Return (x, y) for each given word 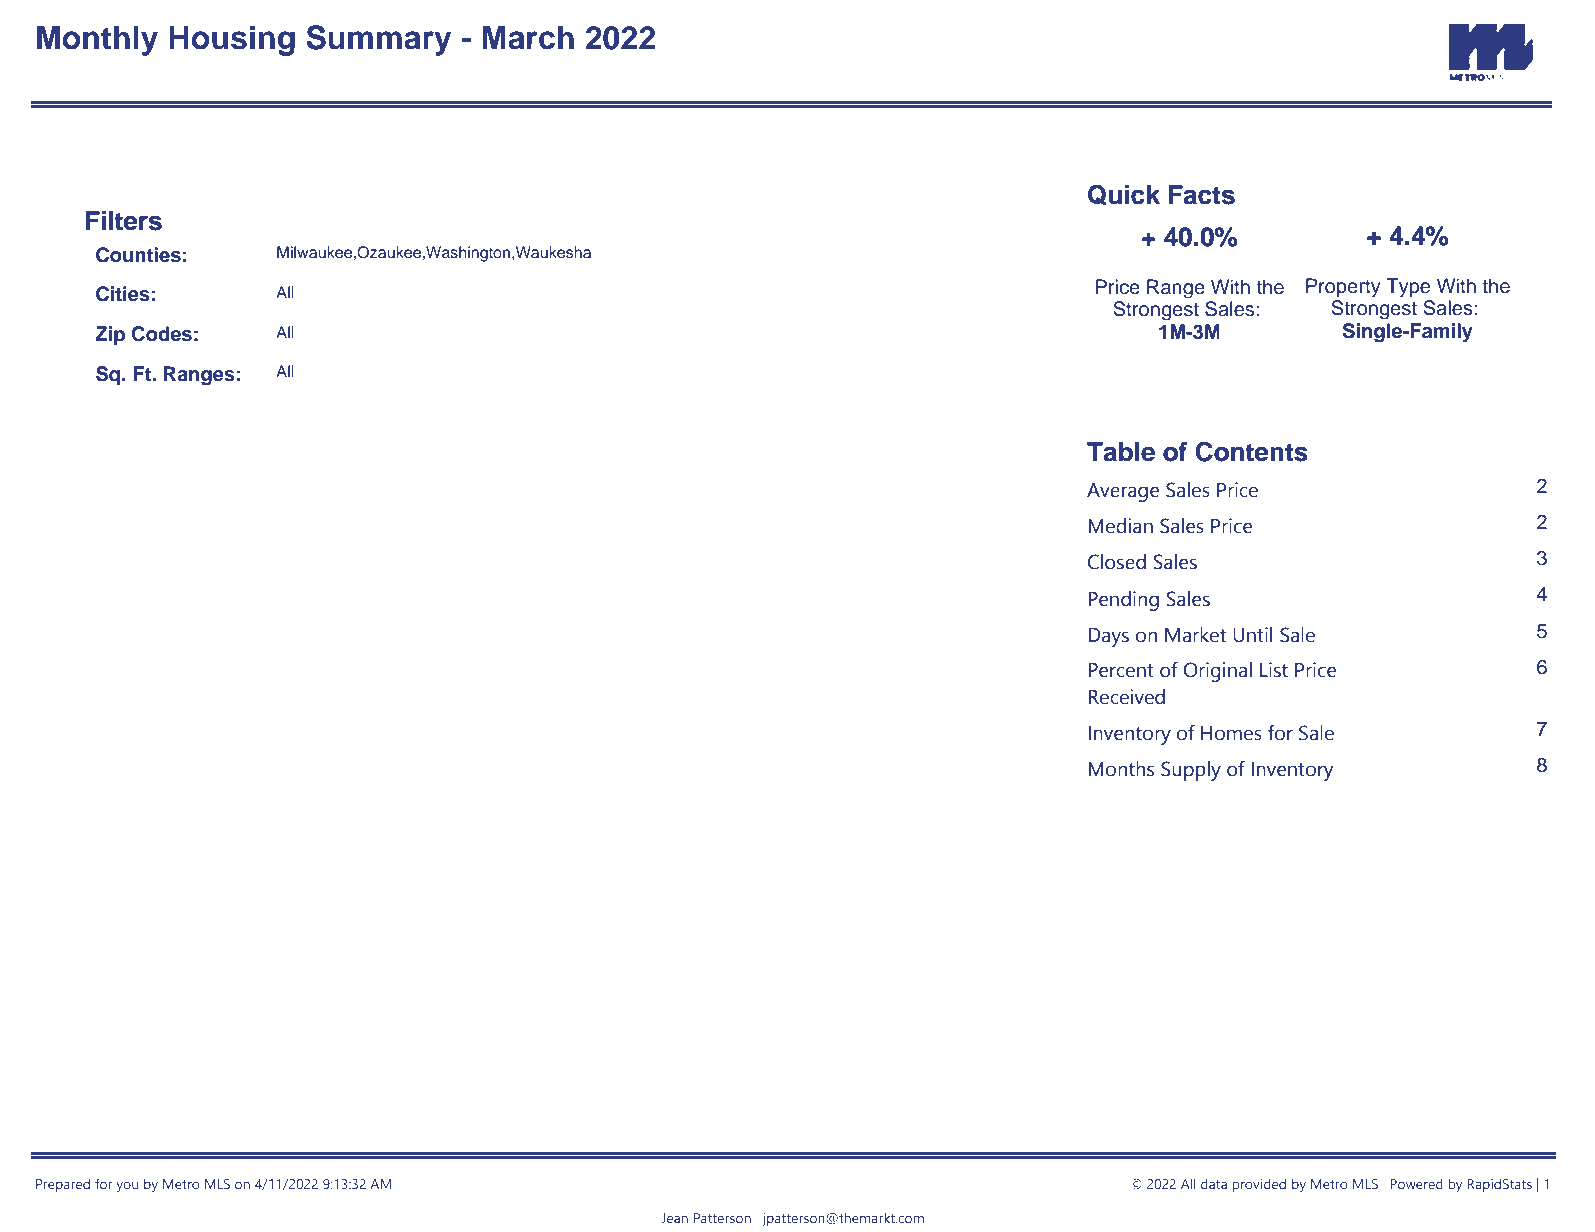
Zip (110, 335)
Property (1343, 288)
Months (1121, 769)
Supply (1191, 771)
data (1214, 1184)
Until (1252, 635)
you (127, 1187)
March (528, 38)
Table (1121, 452)
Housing (232, 40)
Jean (674, 1218)
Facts (1202, 195)
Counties (138, 255)
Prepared (63, 1185)
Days (1108, 637)
